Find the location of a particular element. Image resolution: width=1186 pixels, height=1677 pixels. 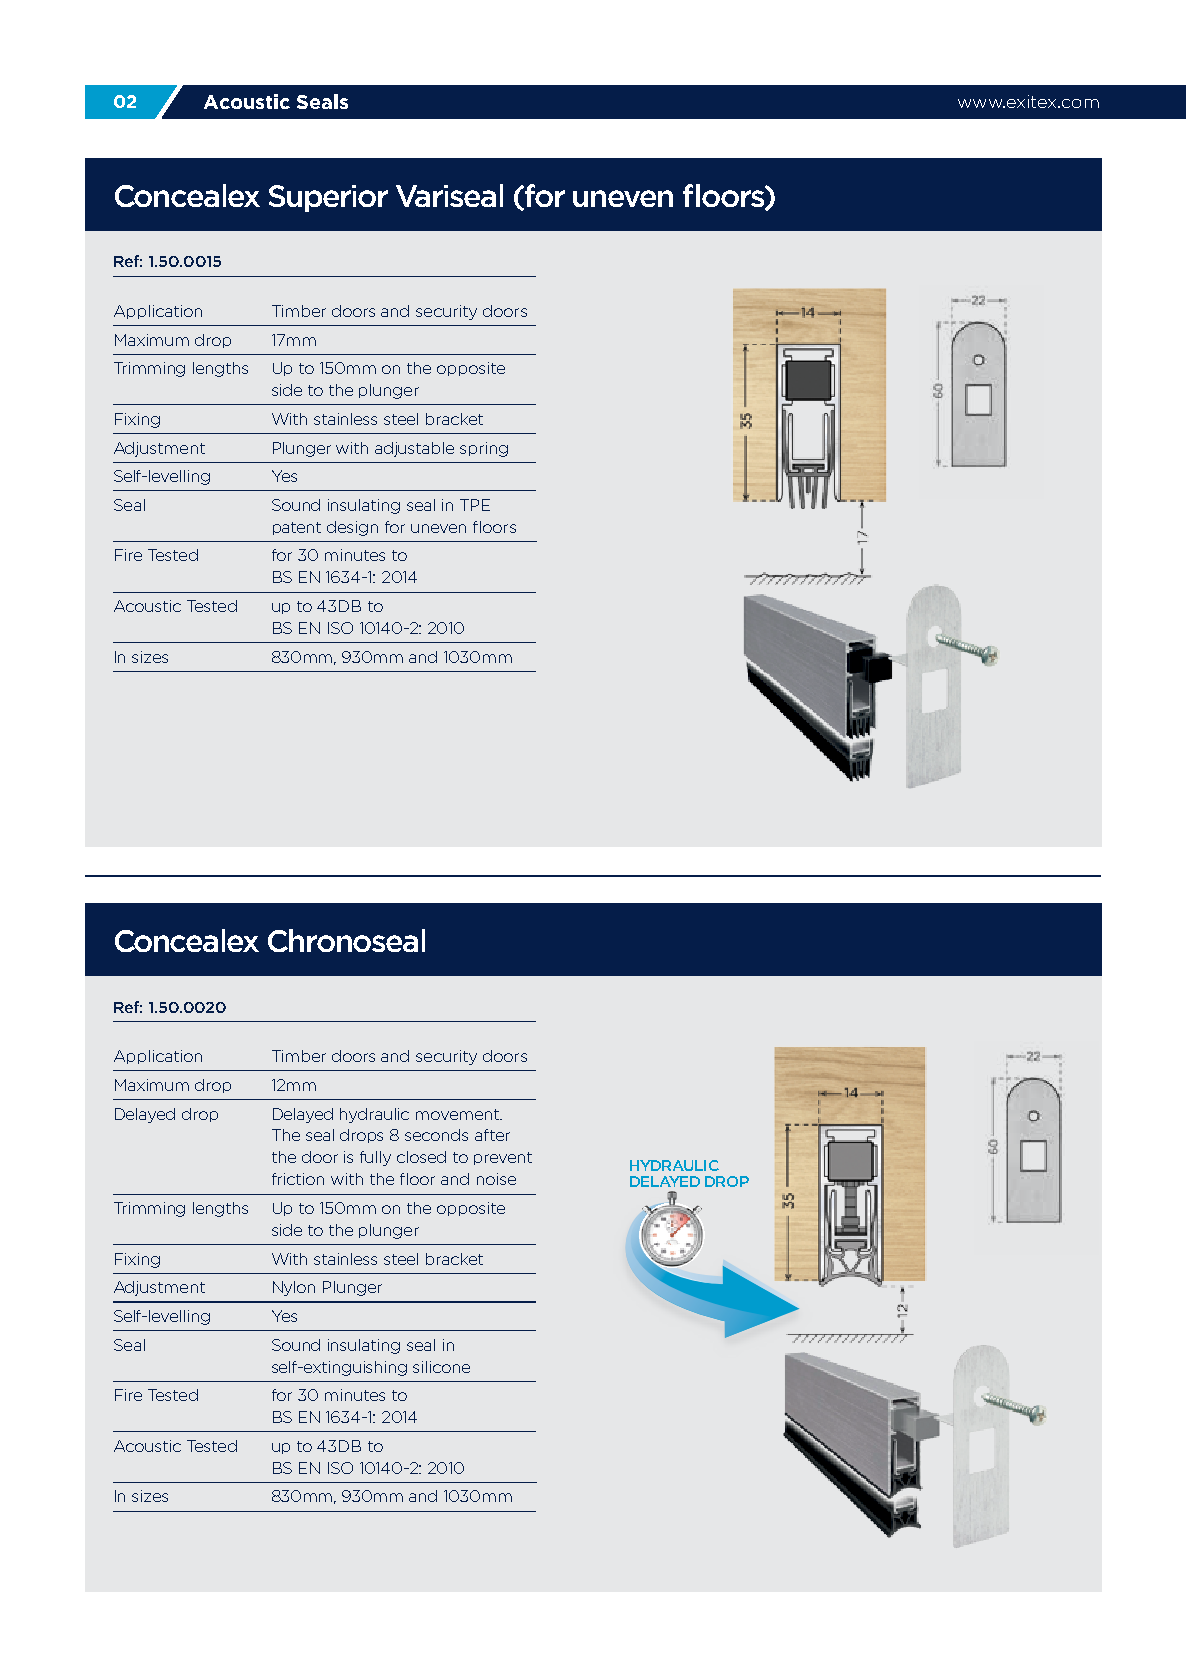

spring is located at coordinates (484, 449).
